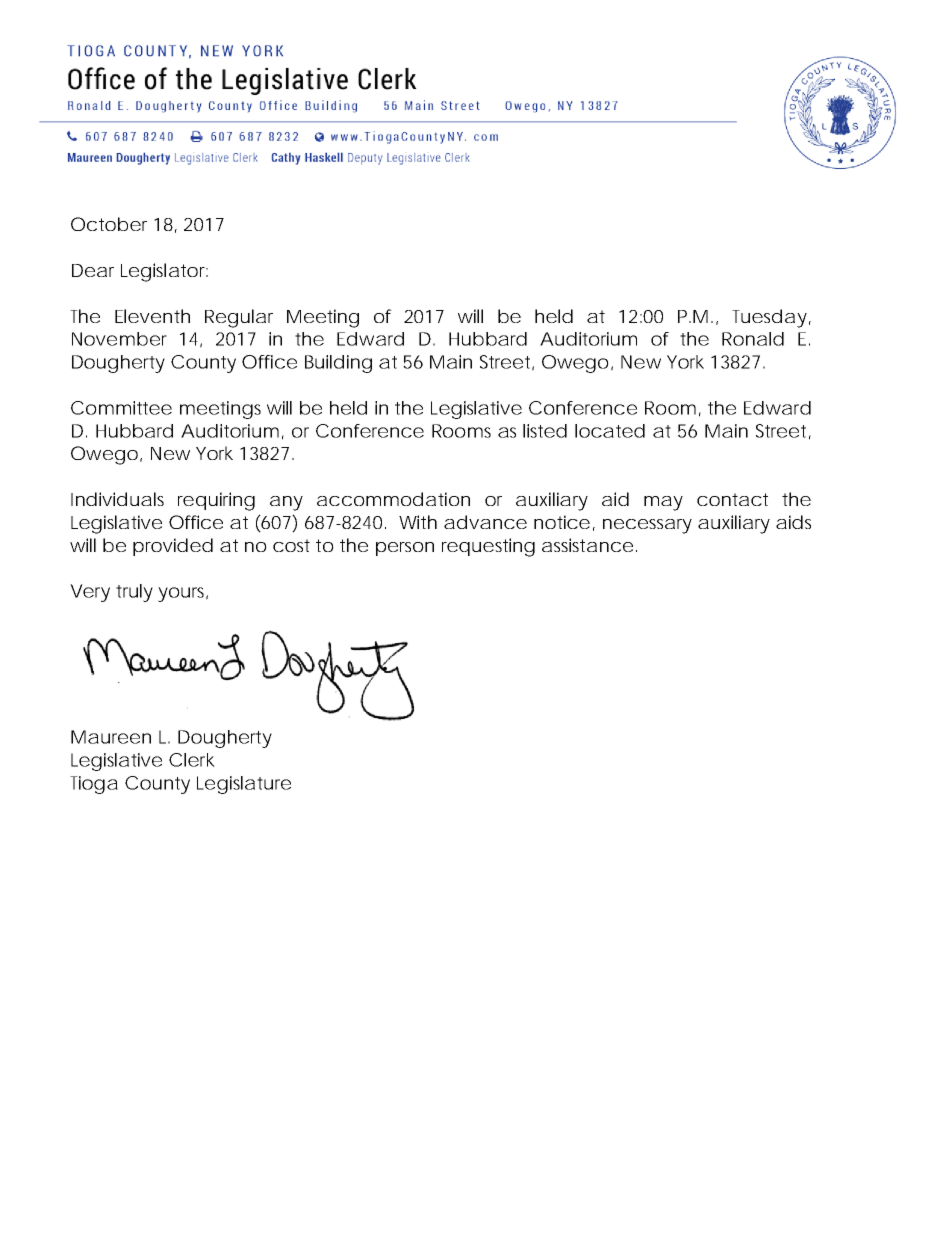 Image resolution: width=952 pixels, height=1233 pixels. I want to click on Tuesday, so click(769, 318).
